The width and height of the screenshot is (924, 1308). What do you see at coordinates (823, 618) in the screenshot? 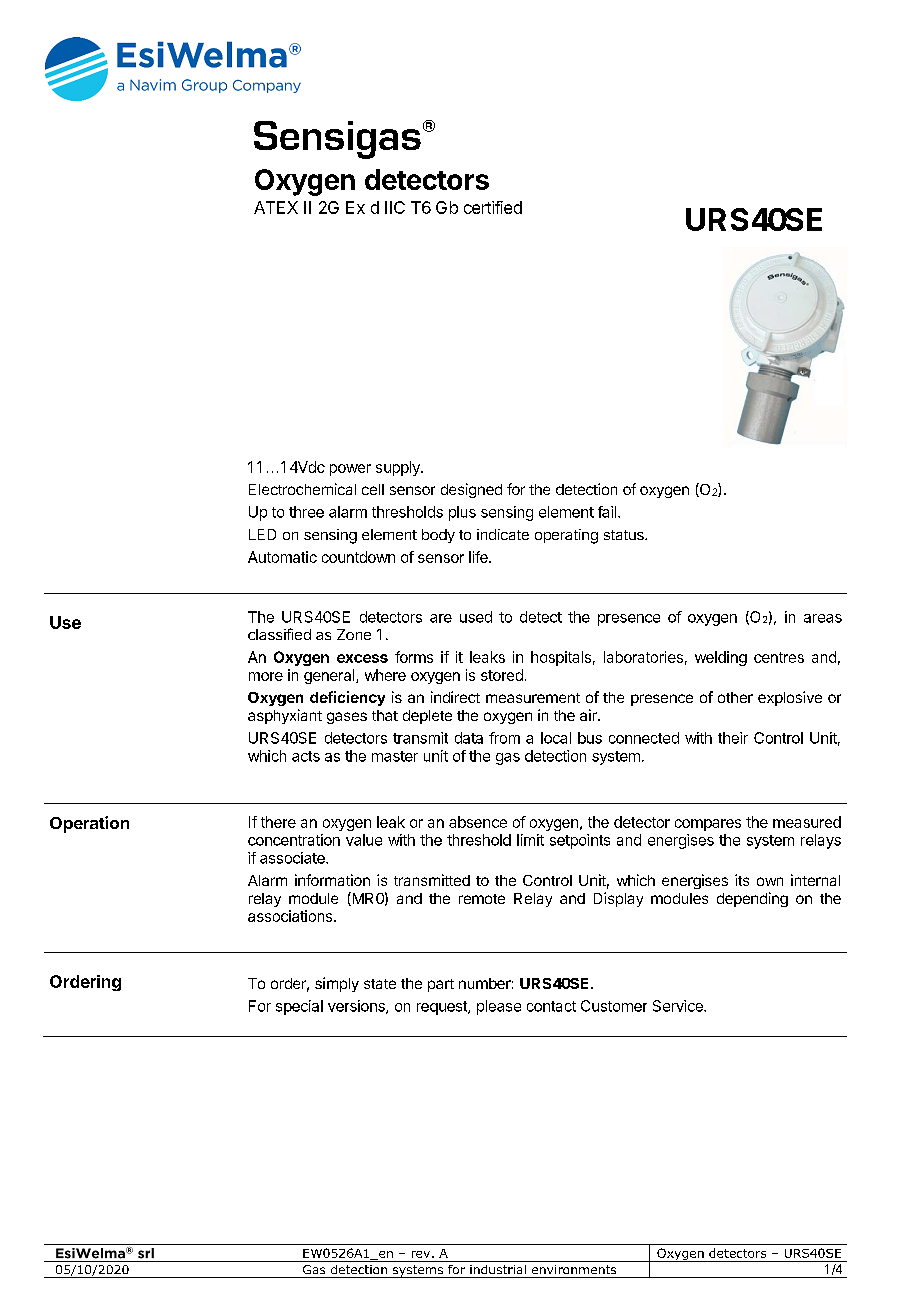
I see `areas` at bounding box center [823, 618].
